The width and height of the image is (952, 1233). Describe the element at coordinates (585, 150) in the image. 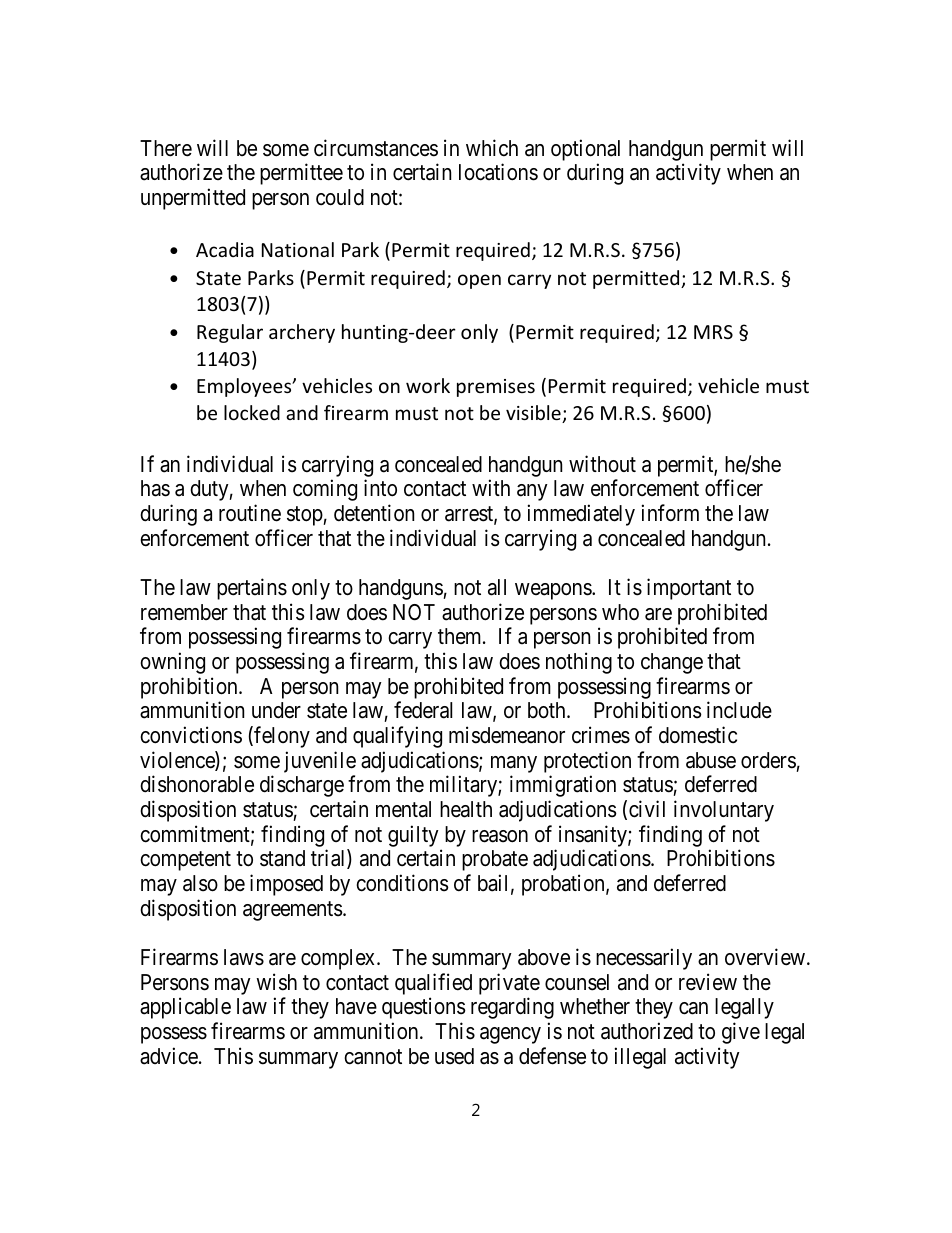

I see `optional` at that location.
